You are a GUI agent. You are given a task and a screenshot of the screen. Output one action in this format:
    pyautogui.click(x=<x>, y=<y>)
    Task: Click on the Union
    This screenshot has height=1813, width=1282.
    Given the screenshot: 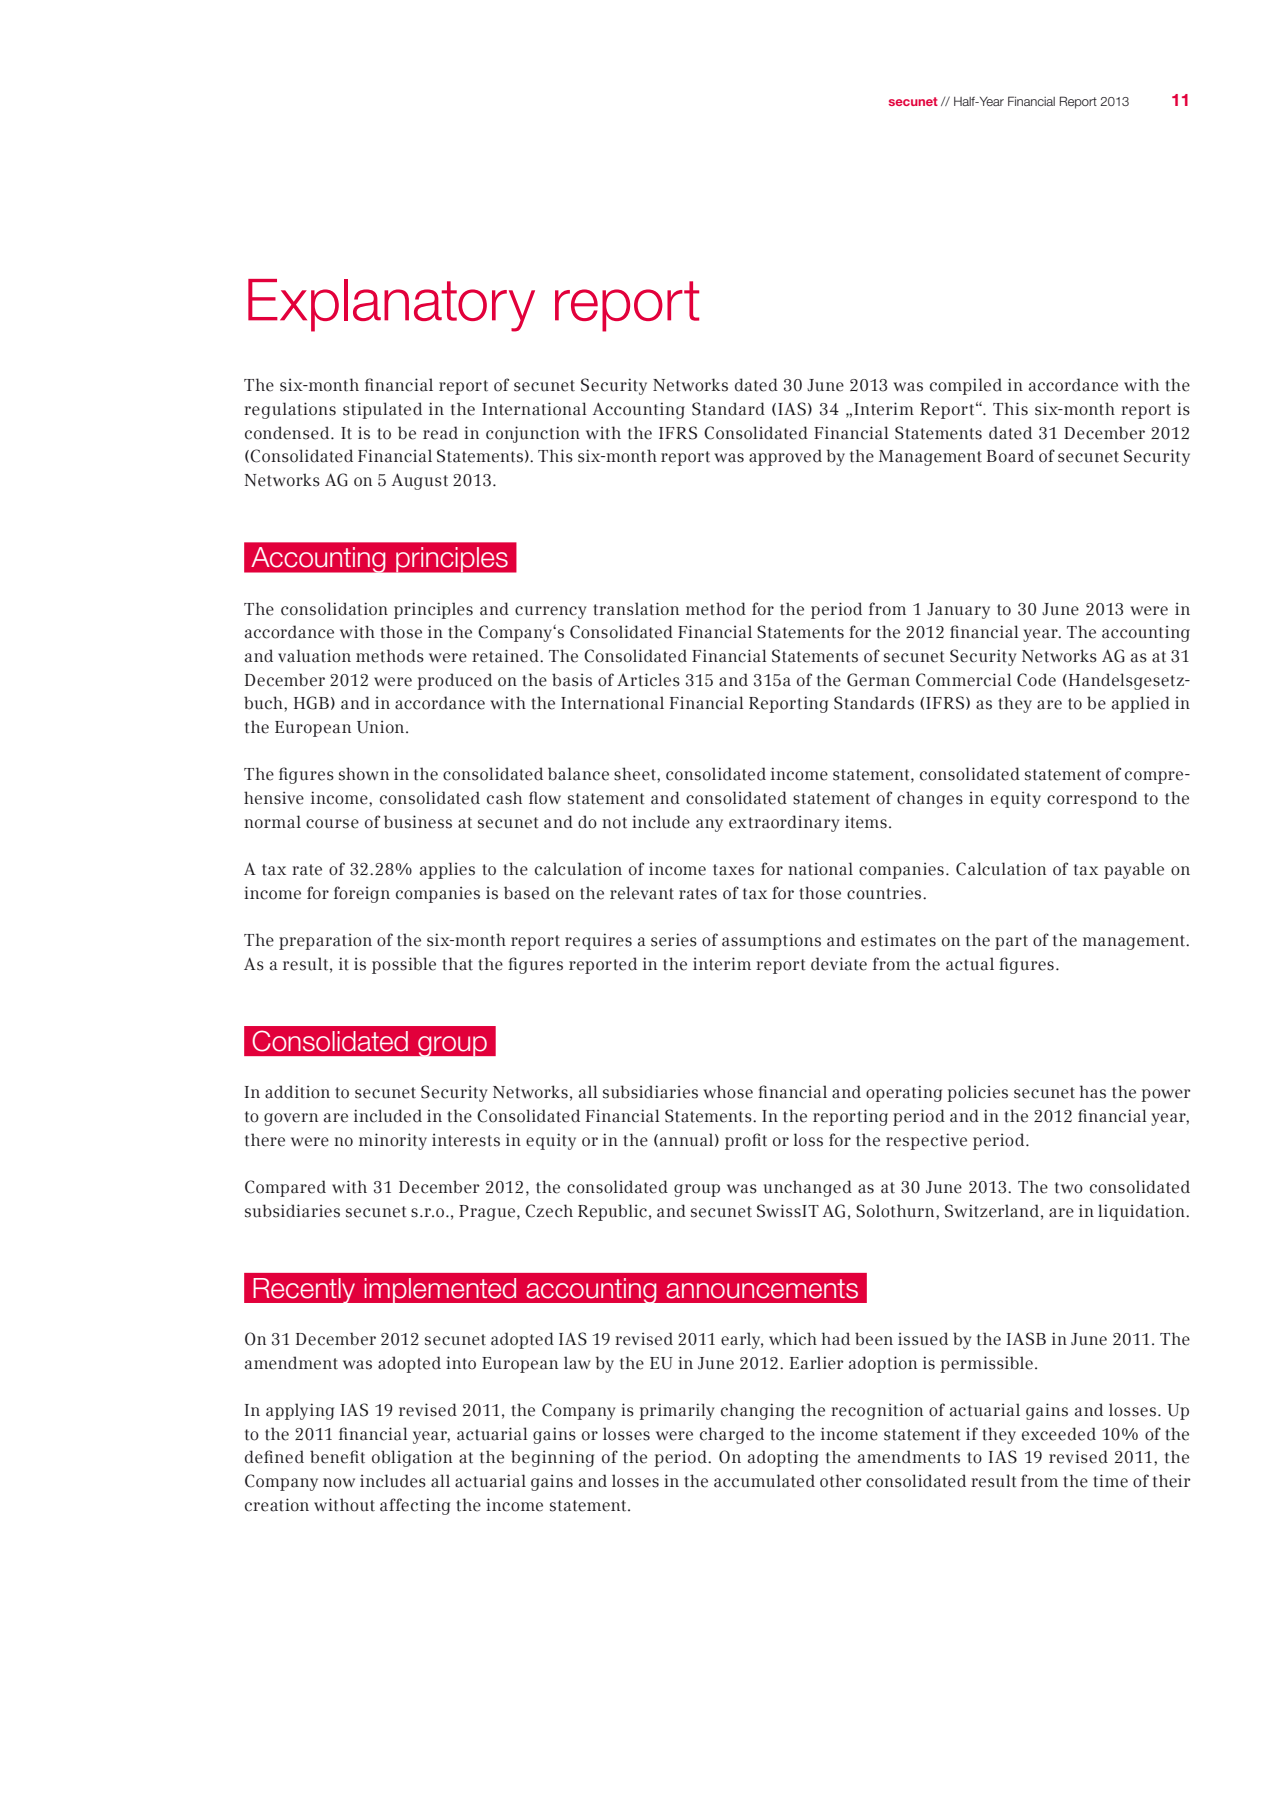 What is the action you would take?
    pyautogui.click(x=382, y=727)
